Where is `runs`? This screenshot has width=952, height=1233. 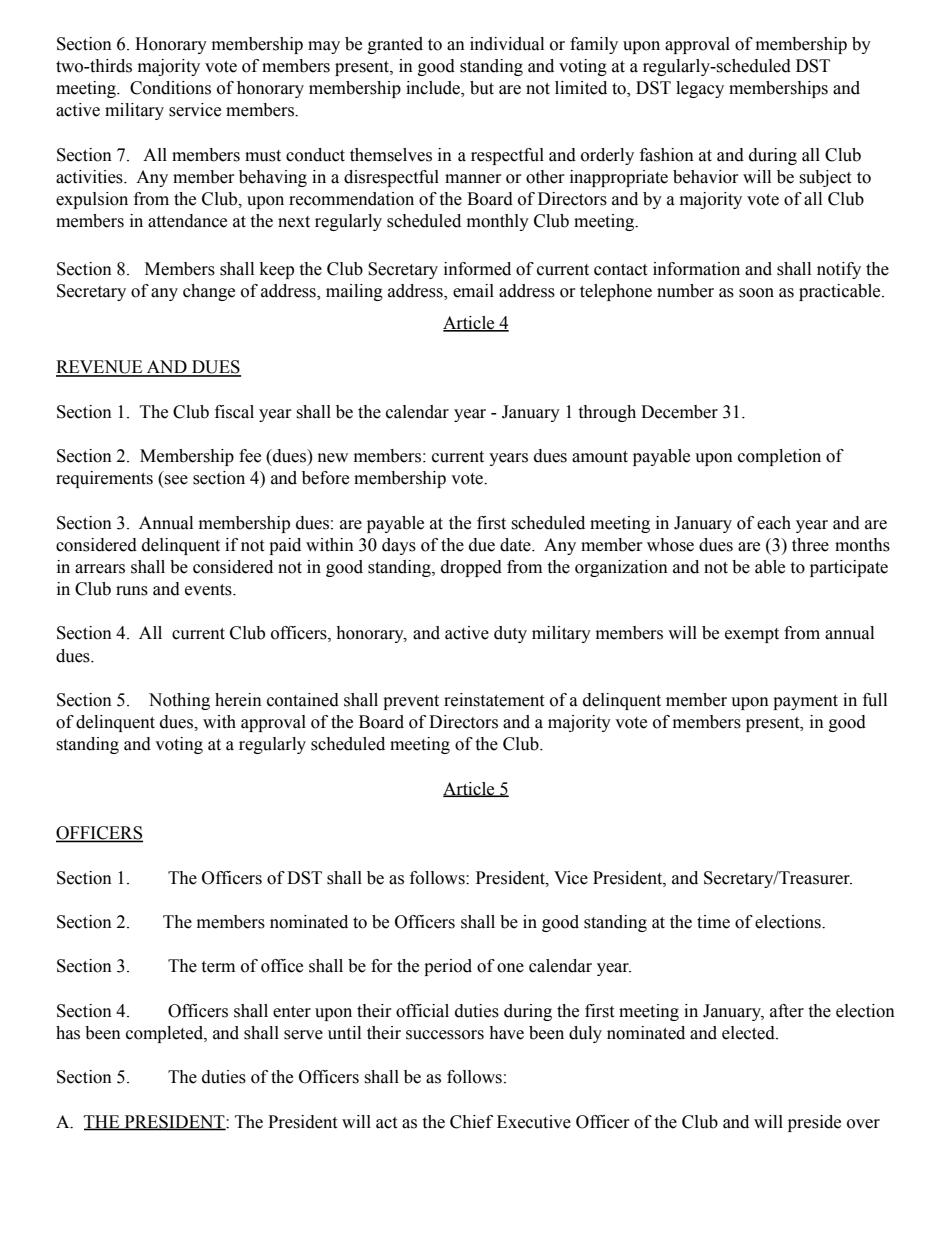
runs is located at coordinates (132, 591).
